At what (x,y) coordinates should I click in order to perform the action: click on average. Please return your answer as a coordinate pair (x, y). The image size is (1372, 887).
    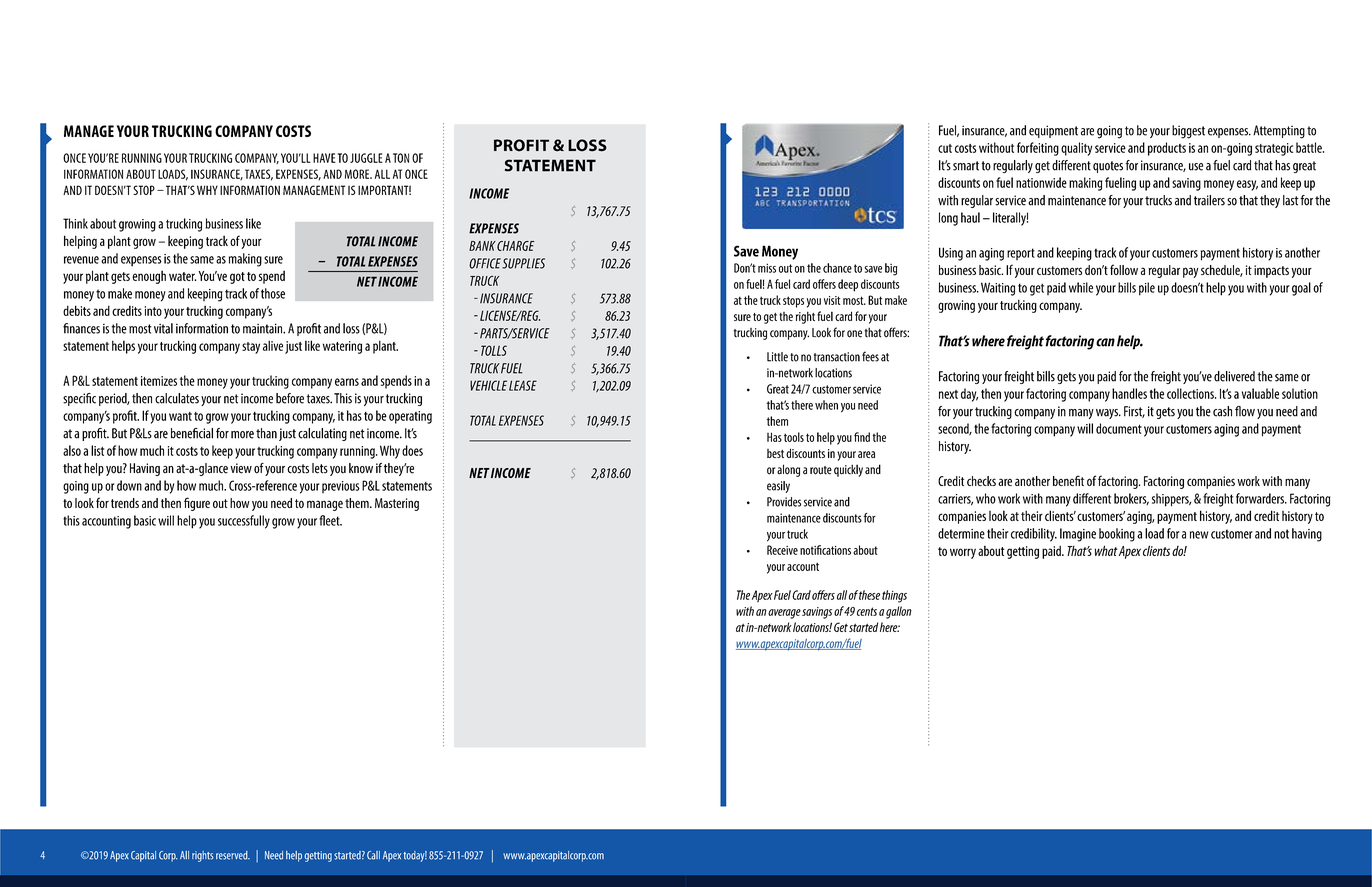
    Looking at the image, I should click on (784, 614).
